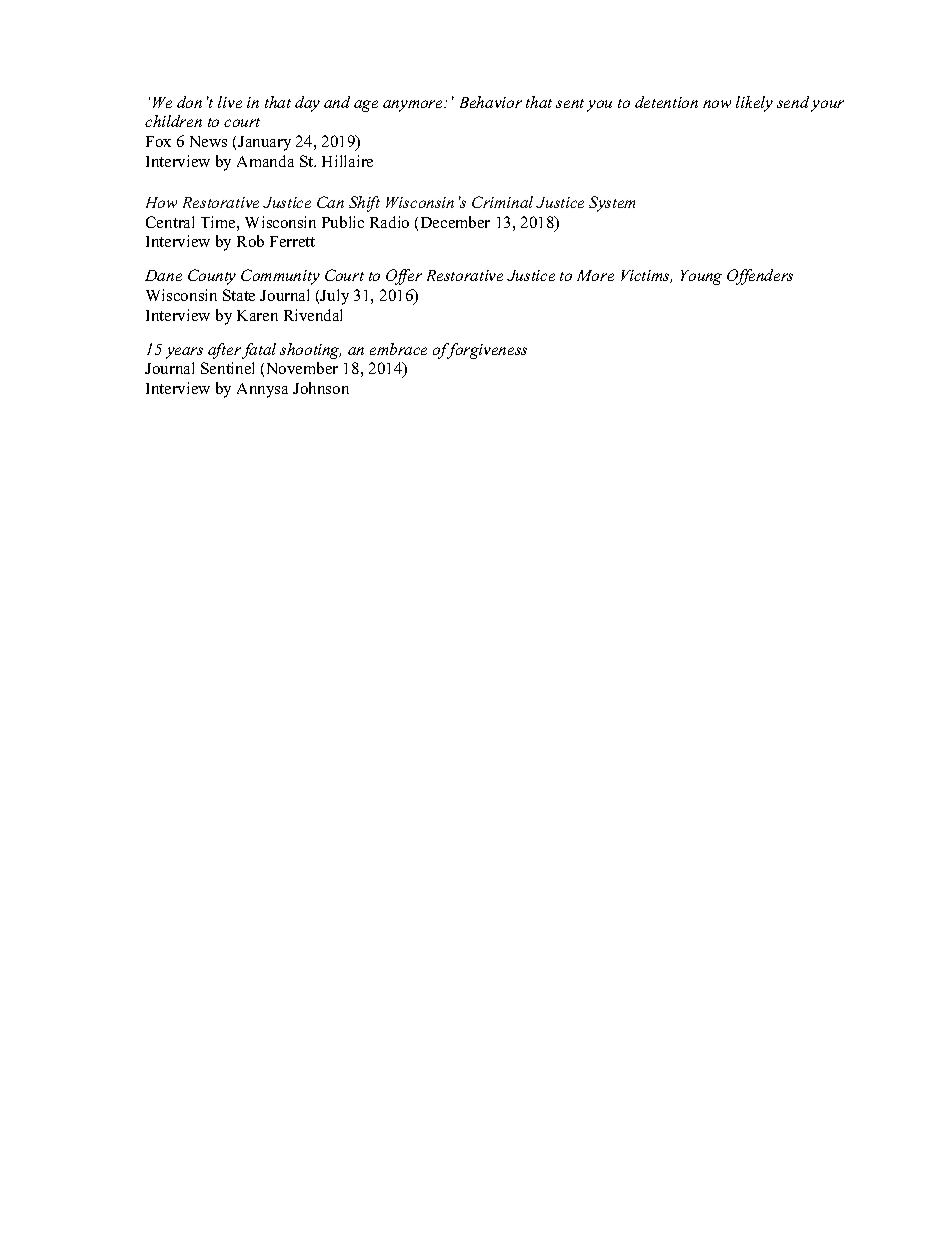 The height and width of the screenshot is (1233, 952). I want to click on Behavior, so click(491, 102).
